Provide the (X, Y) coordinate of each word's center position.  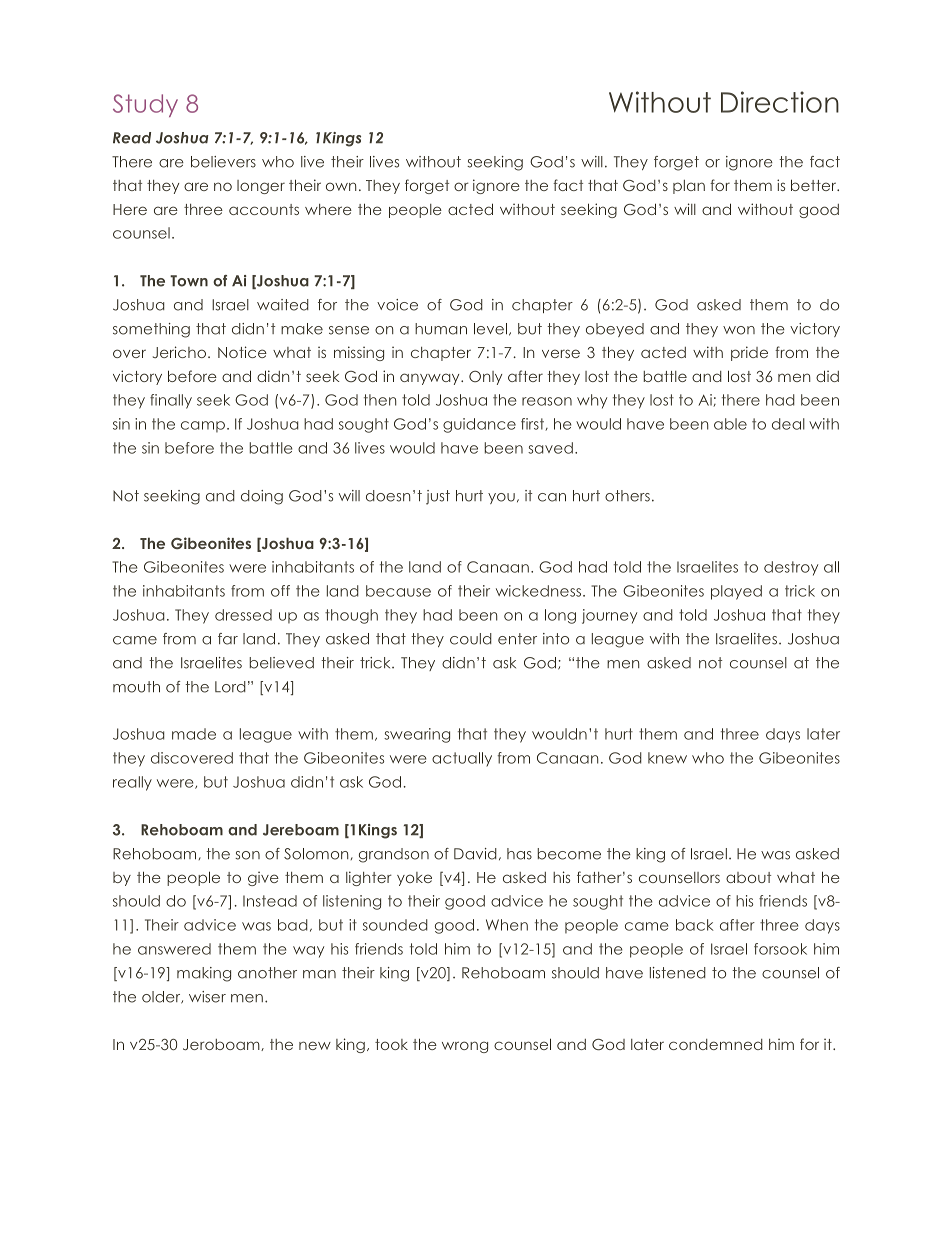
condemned (716, 1044)
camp (203, 427)
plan (689, 187)
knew (667, 758)
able (730, 424)
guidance (479, 425)
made (194, 734)
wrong (465, 1047)
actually (462, 759)
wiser (207, 997)
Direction (780, 102)
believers (223, 162)
